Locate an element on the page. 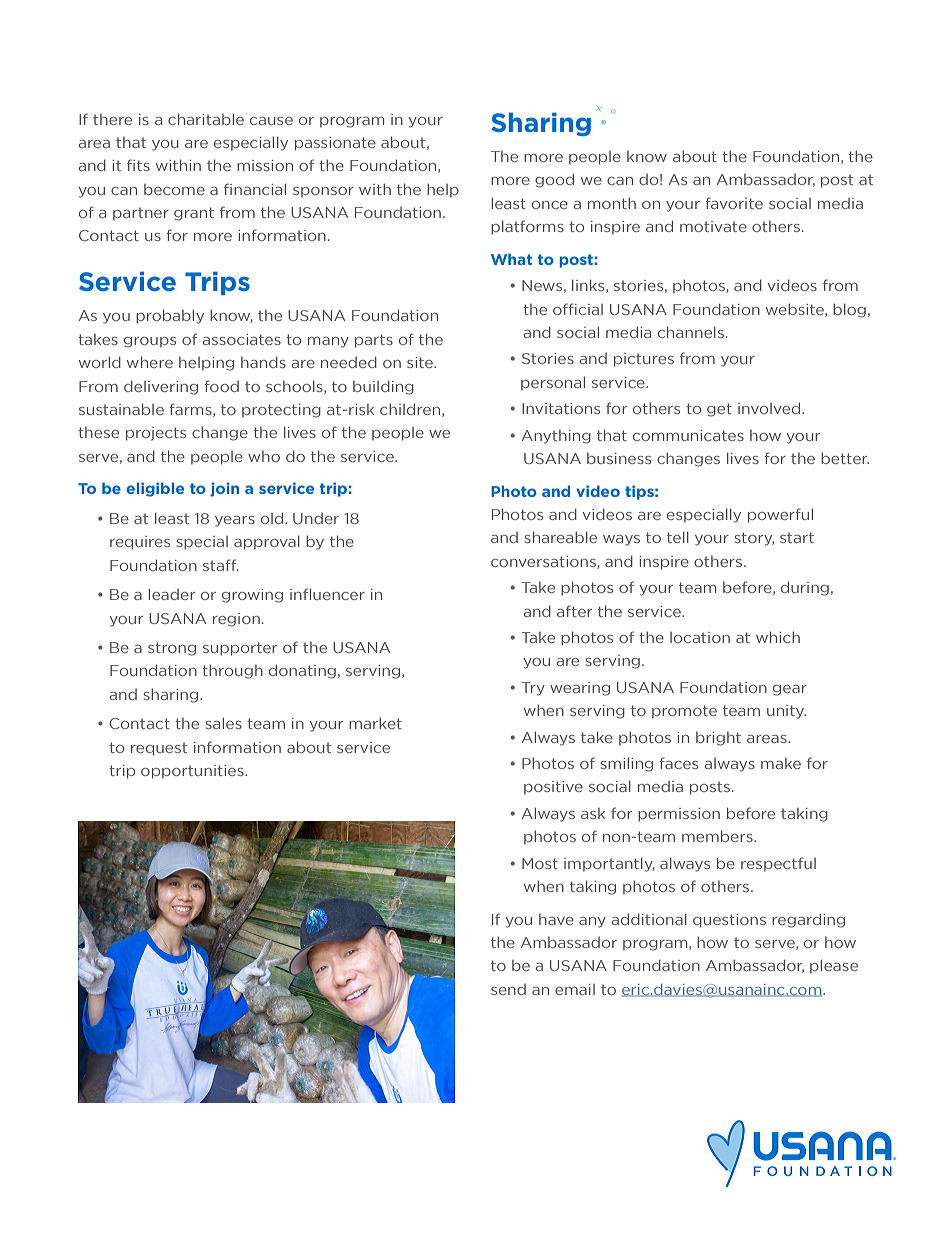 The width and height of the document is (952, 1233). favorite is located at coordinates (734, 203).
